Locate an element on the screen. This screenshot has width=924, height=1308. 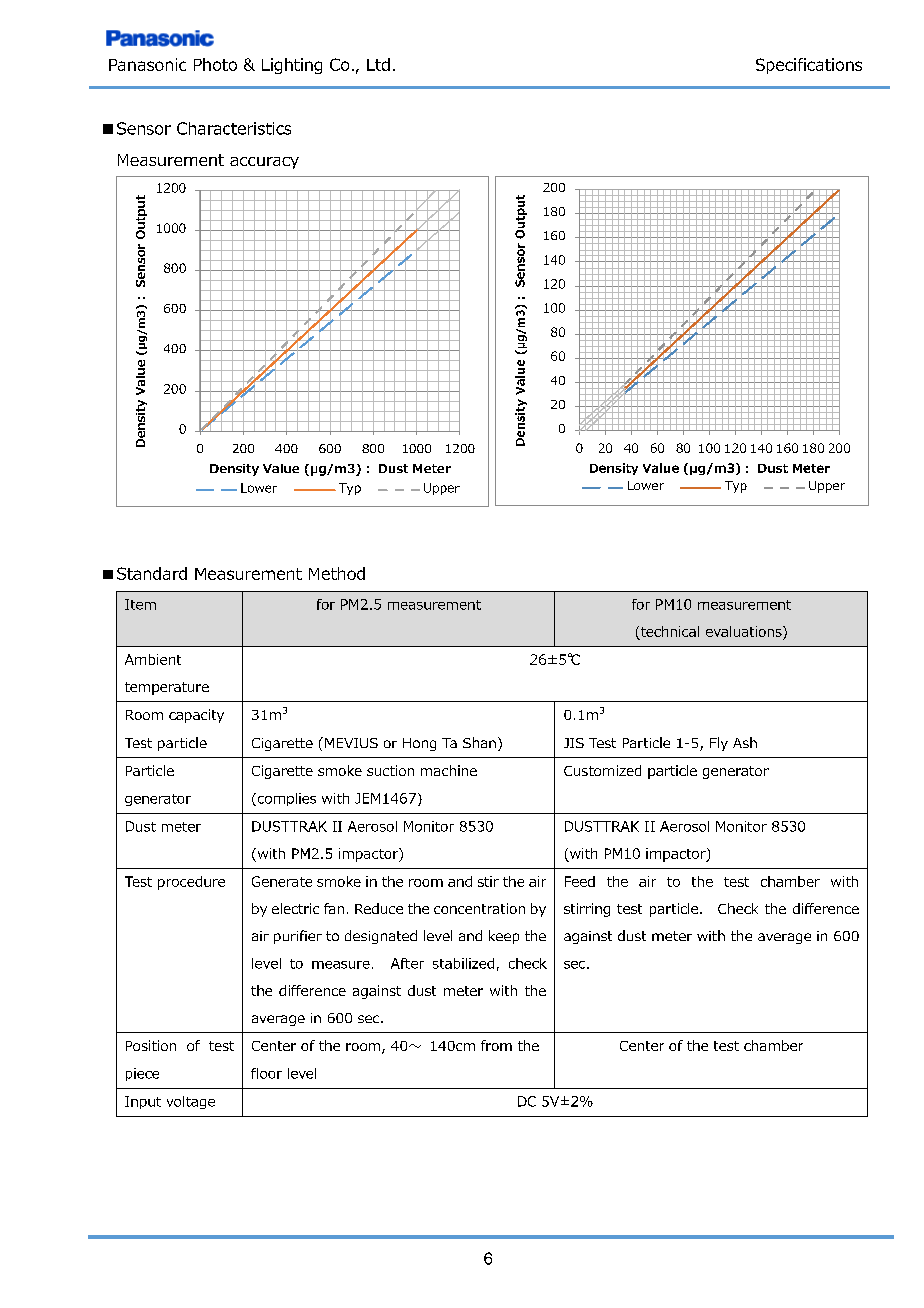
Photo is located at coordinates (215, 64).
